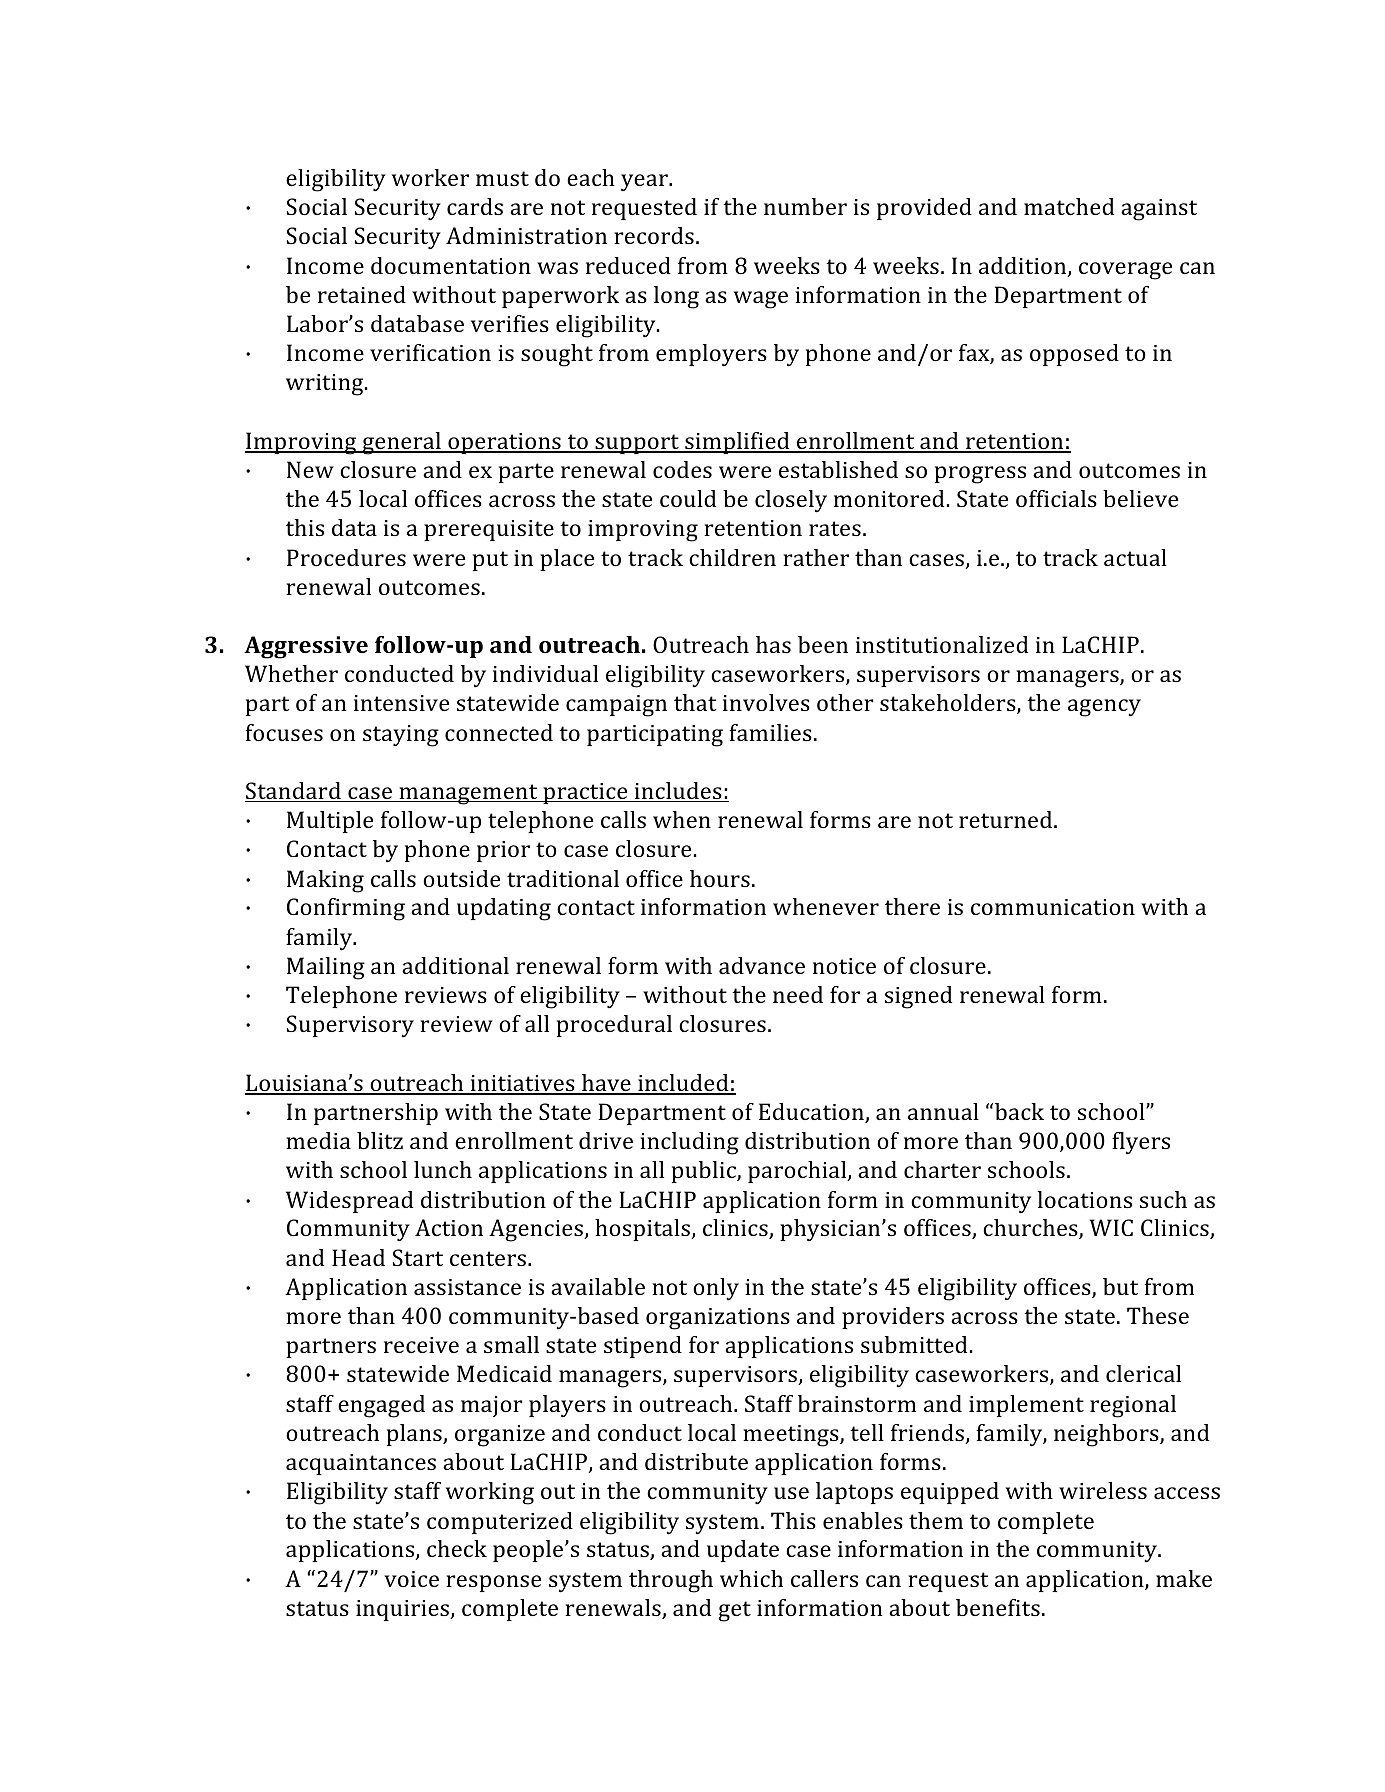 The height and width of the screenshot is (1792, 1385). What do you see at coordinates (805, 206) in the screenshot?
I see `number` at bounding box center [805, 206].
